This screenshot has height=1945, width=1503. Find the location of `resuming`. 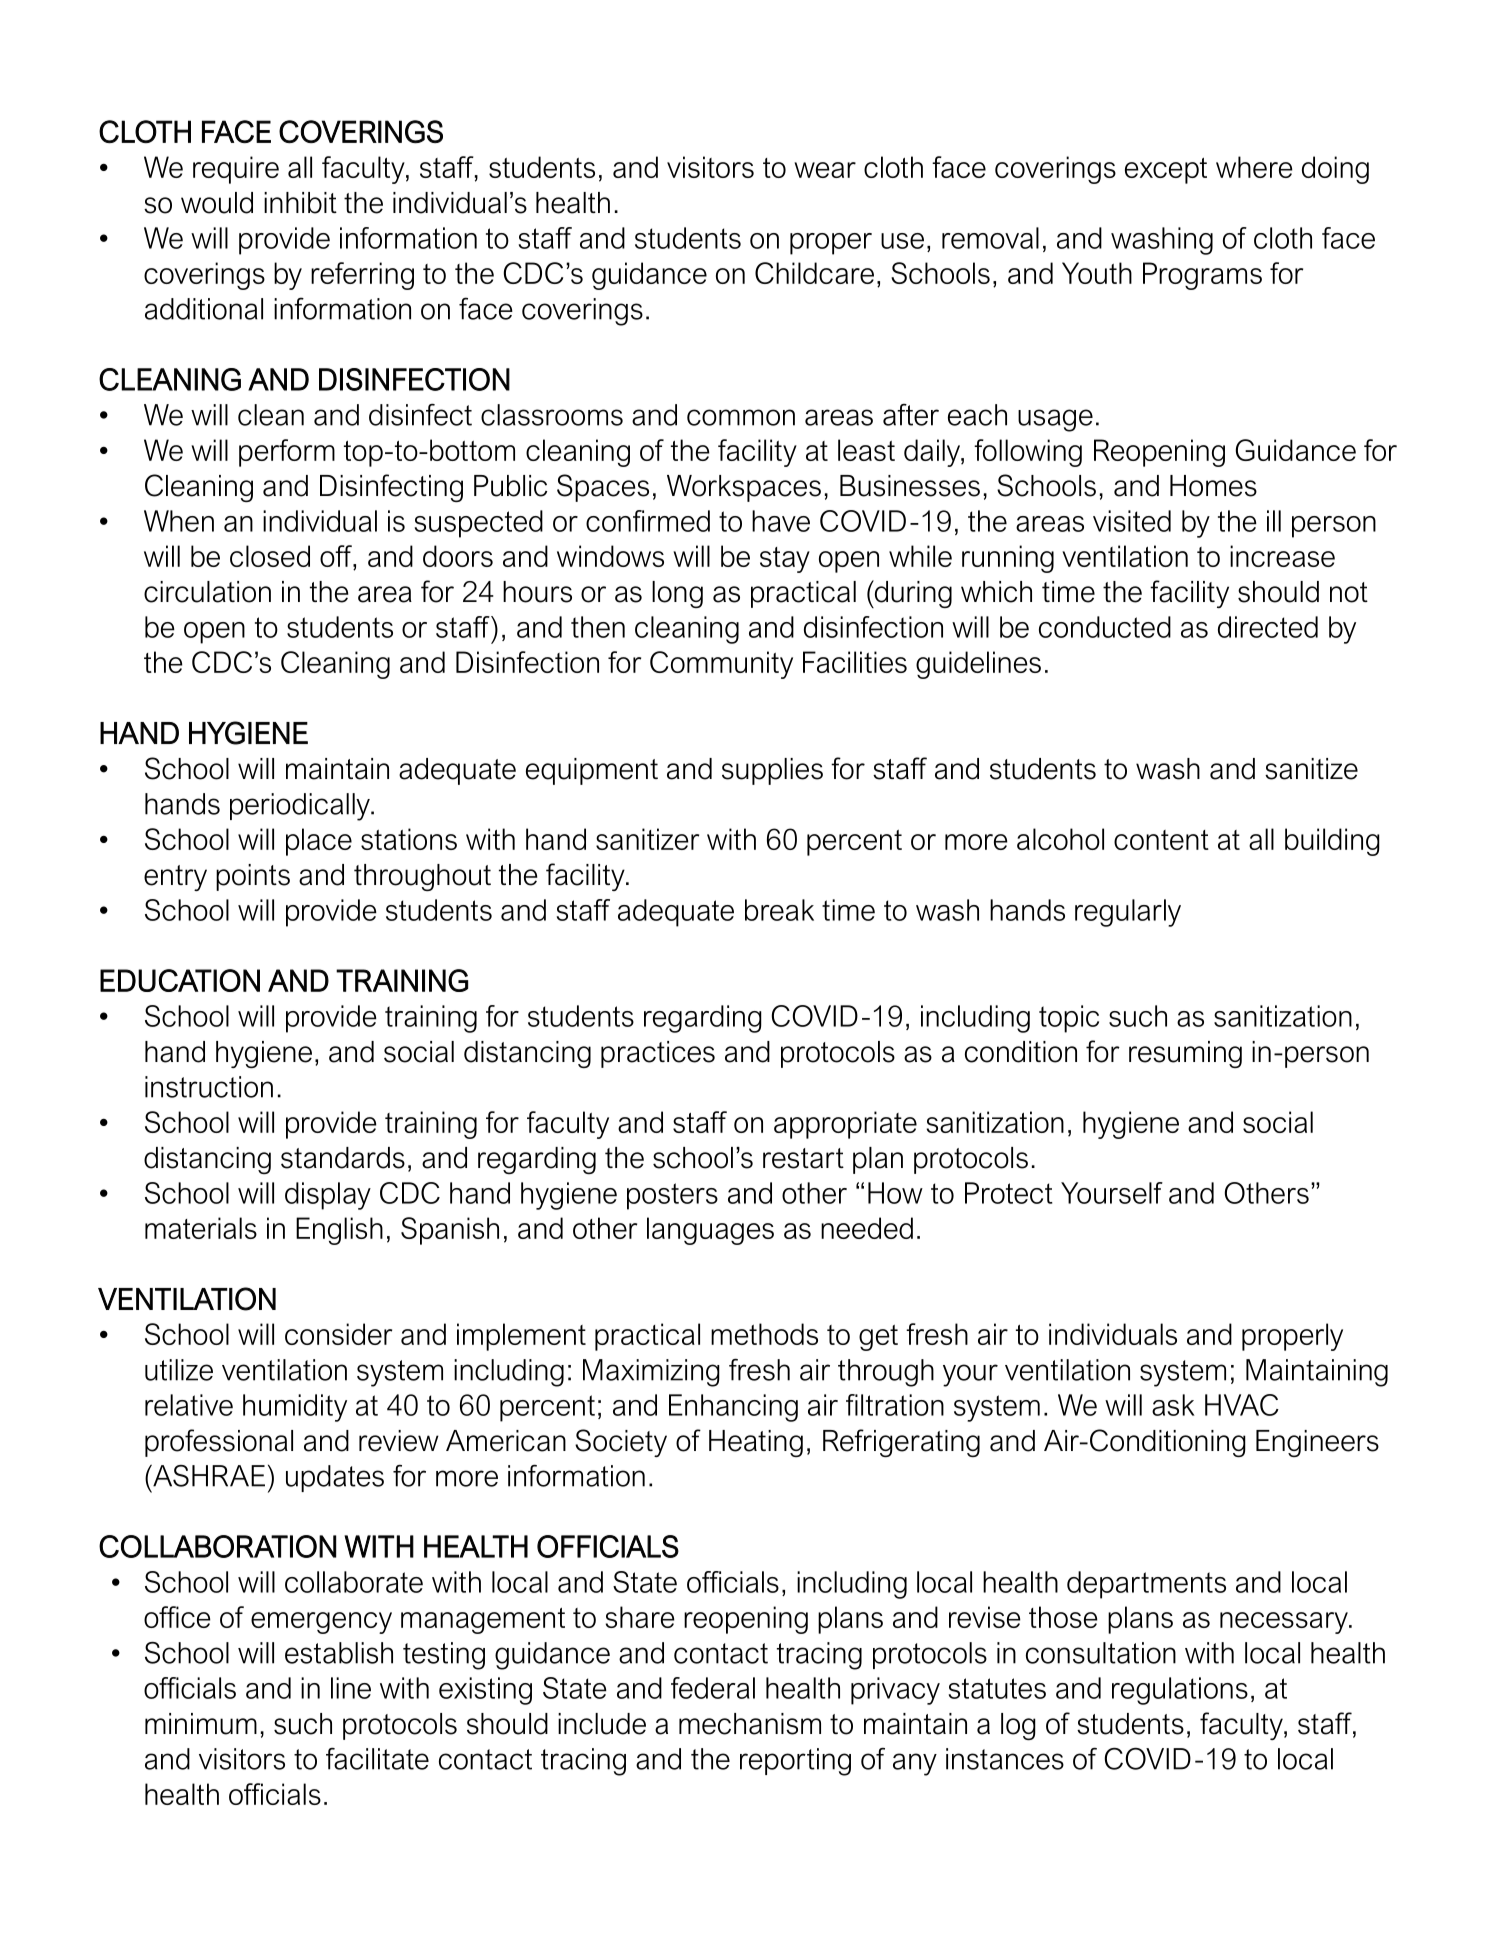

resuming is located at coordinates (1185, 1054).
